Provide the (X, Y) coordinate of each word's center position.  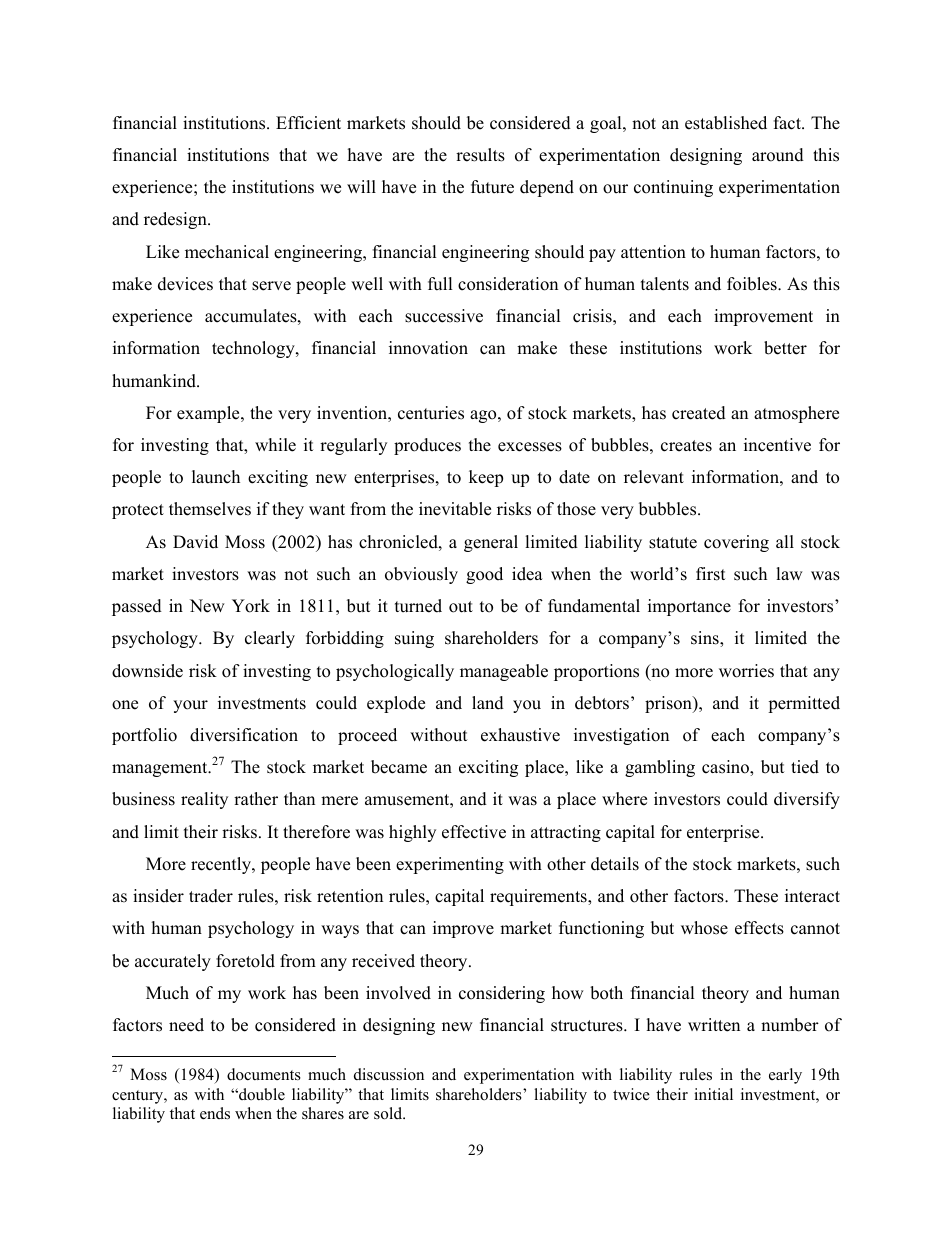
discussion (389, 1074)
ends (215, 1113)
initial (713, 1094)
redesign (176, 220)
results (480, 155)
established (726, 123)
